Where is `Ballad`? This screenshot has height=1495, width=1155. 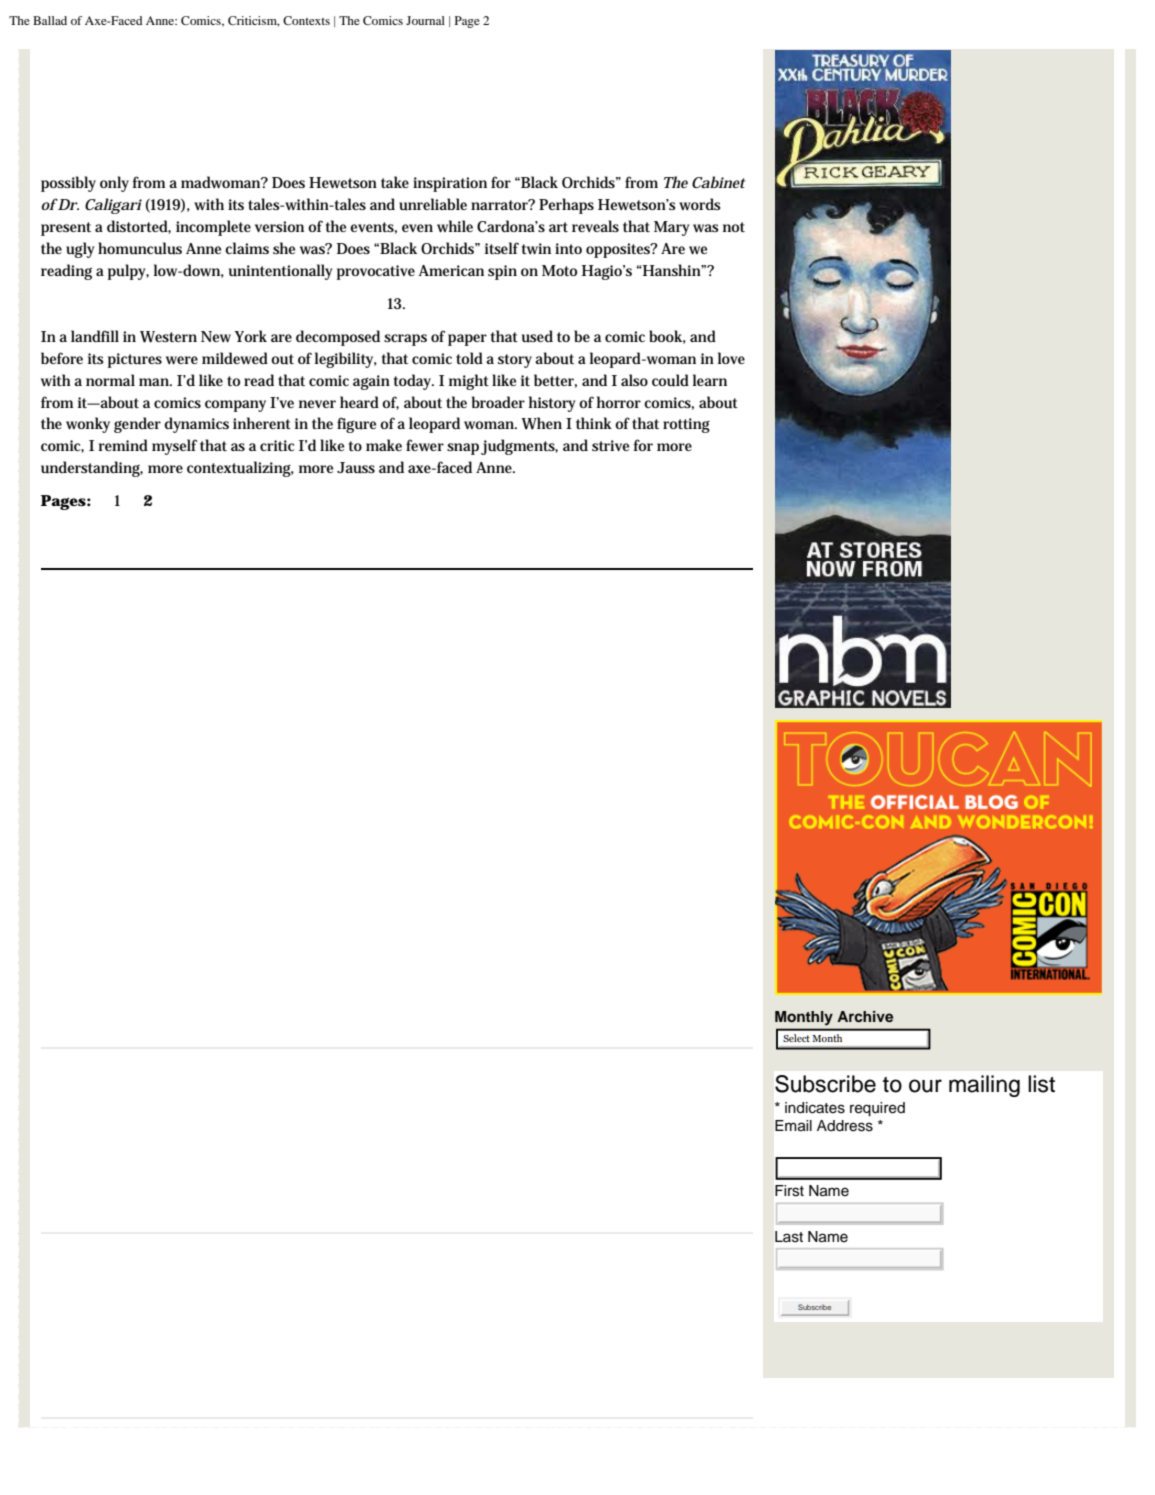 Ballad is located at coordinates (50, 20).
